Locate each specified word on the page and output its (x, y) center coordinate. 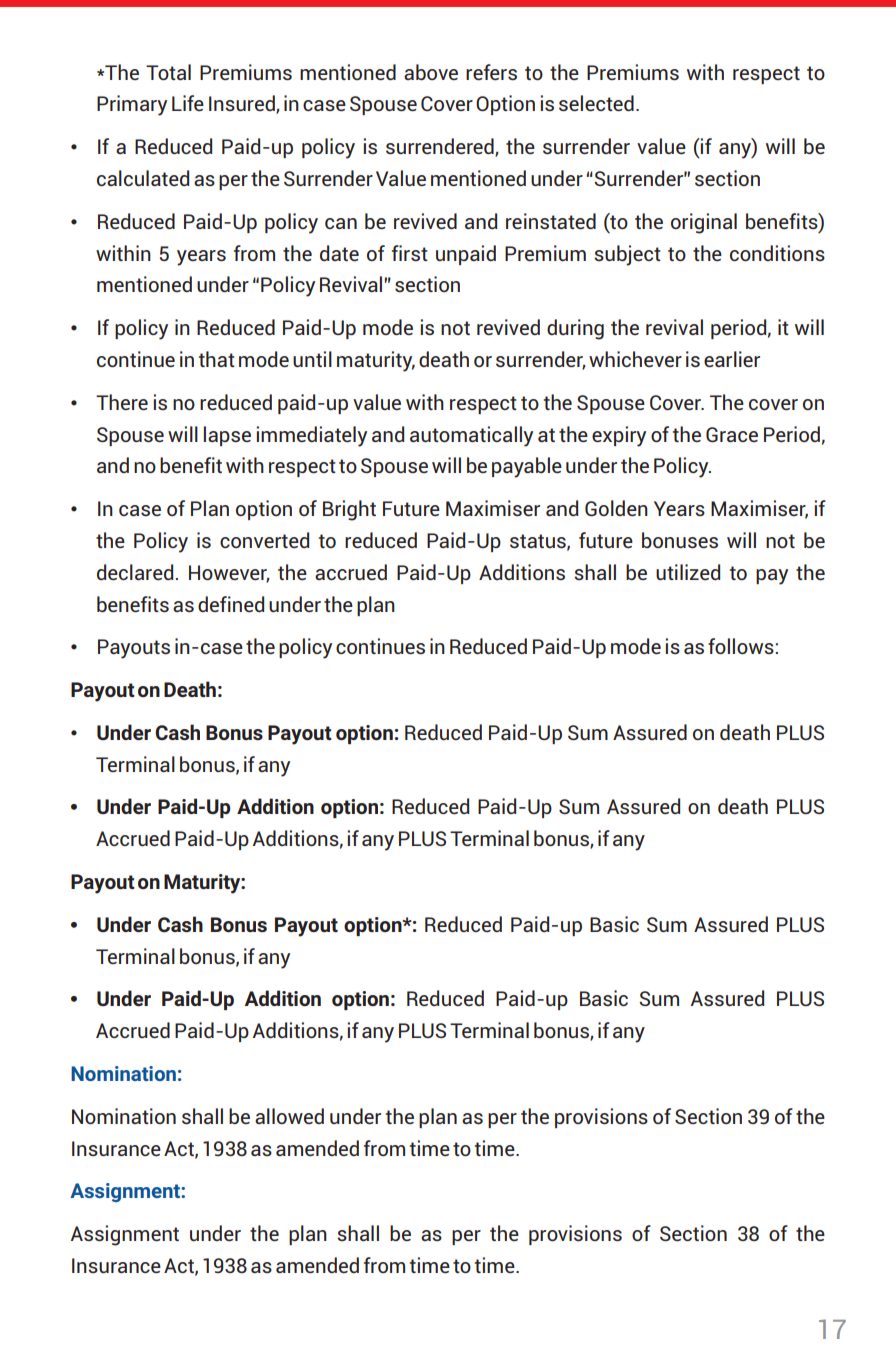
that (217, 359)
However (229, 573)
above (431, 72)
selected (596, 103)
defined (231, 604)
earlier (732, 359)
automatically (471, 436)
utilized (688, 572)
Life (188, 103)
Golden (616, 508)
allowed (289, 1116)
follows (741, 646)
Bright (349, 510)
